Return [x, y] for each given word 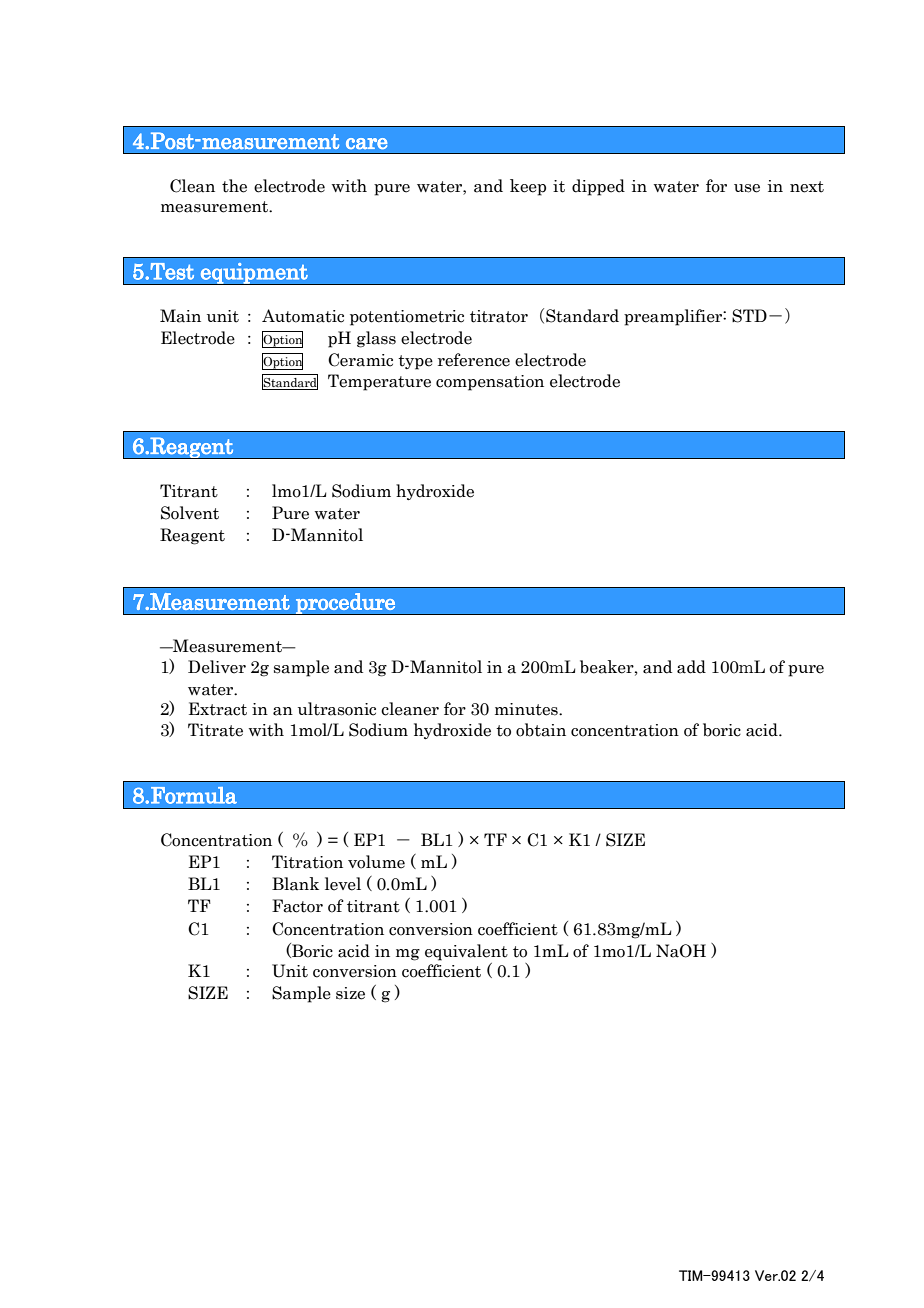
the [234, 186]
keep [528, 187]
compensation [490, 383]
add [691, 667]
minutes [527, 709]
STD [749, 316]
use [747, 188]
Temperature [379, 382]
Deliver [217, 667]
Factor [297, 906]
